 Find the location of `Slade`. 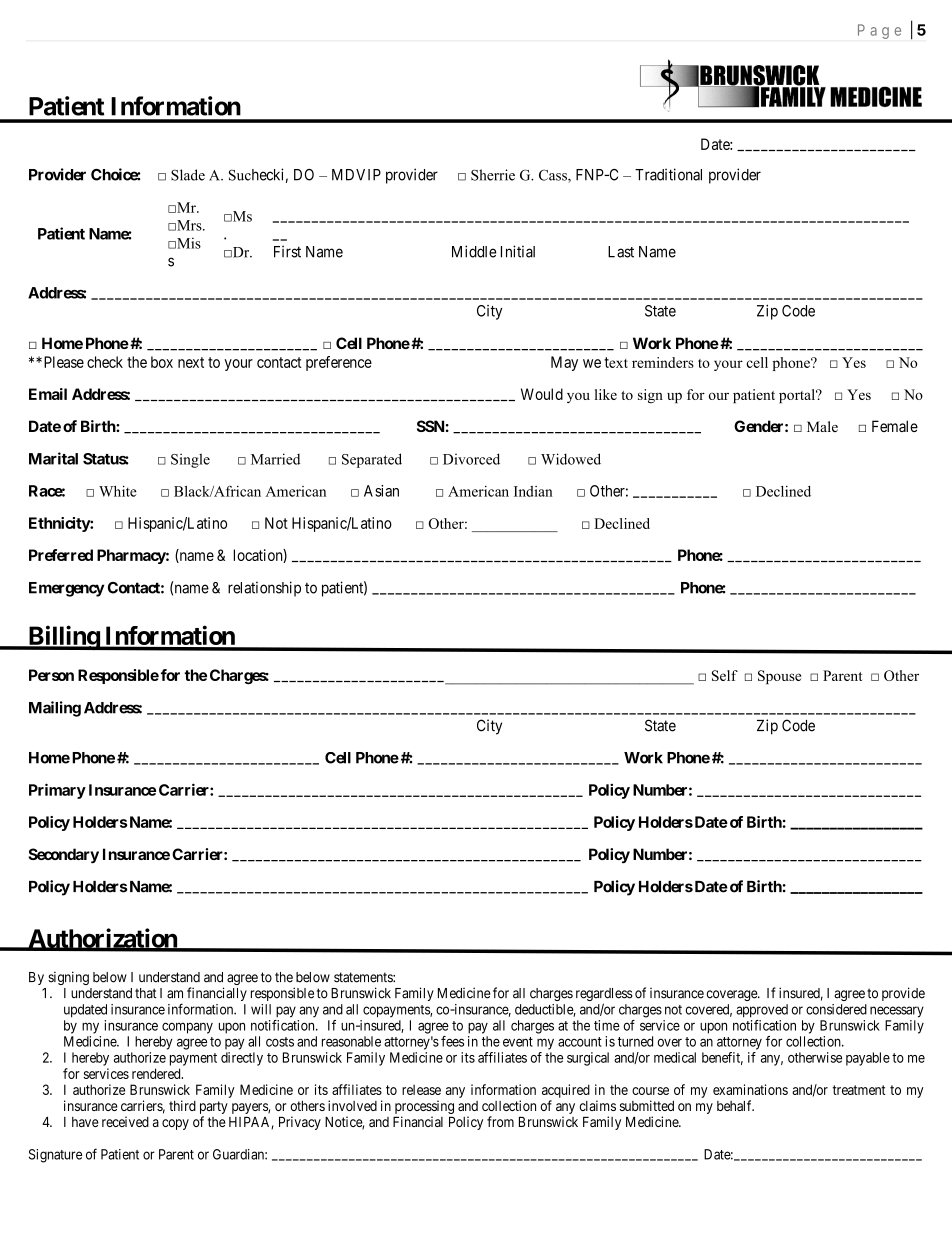

Slade is located at coordinates (188, 175).
